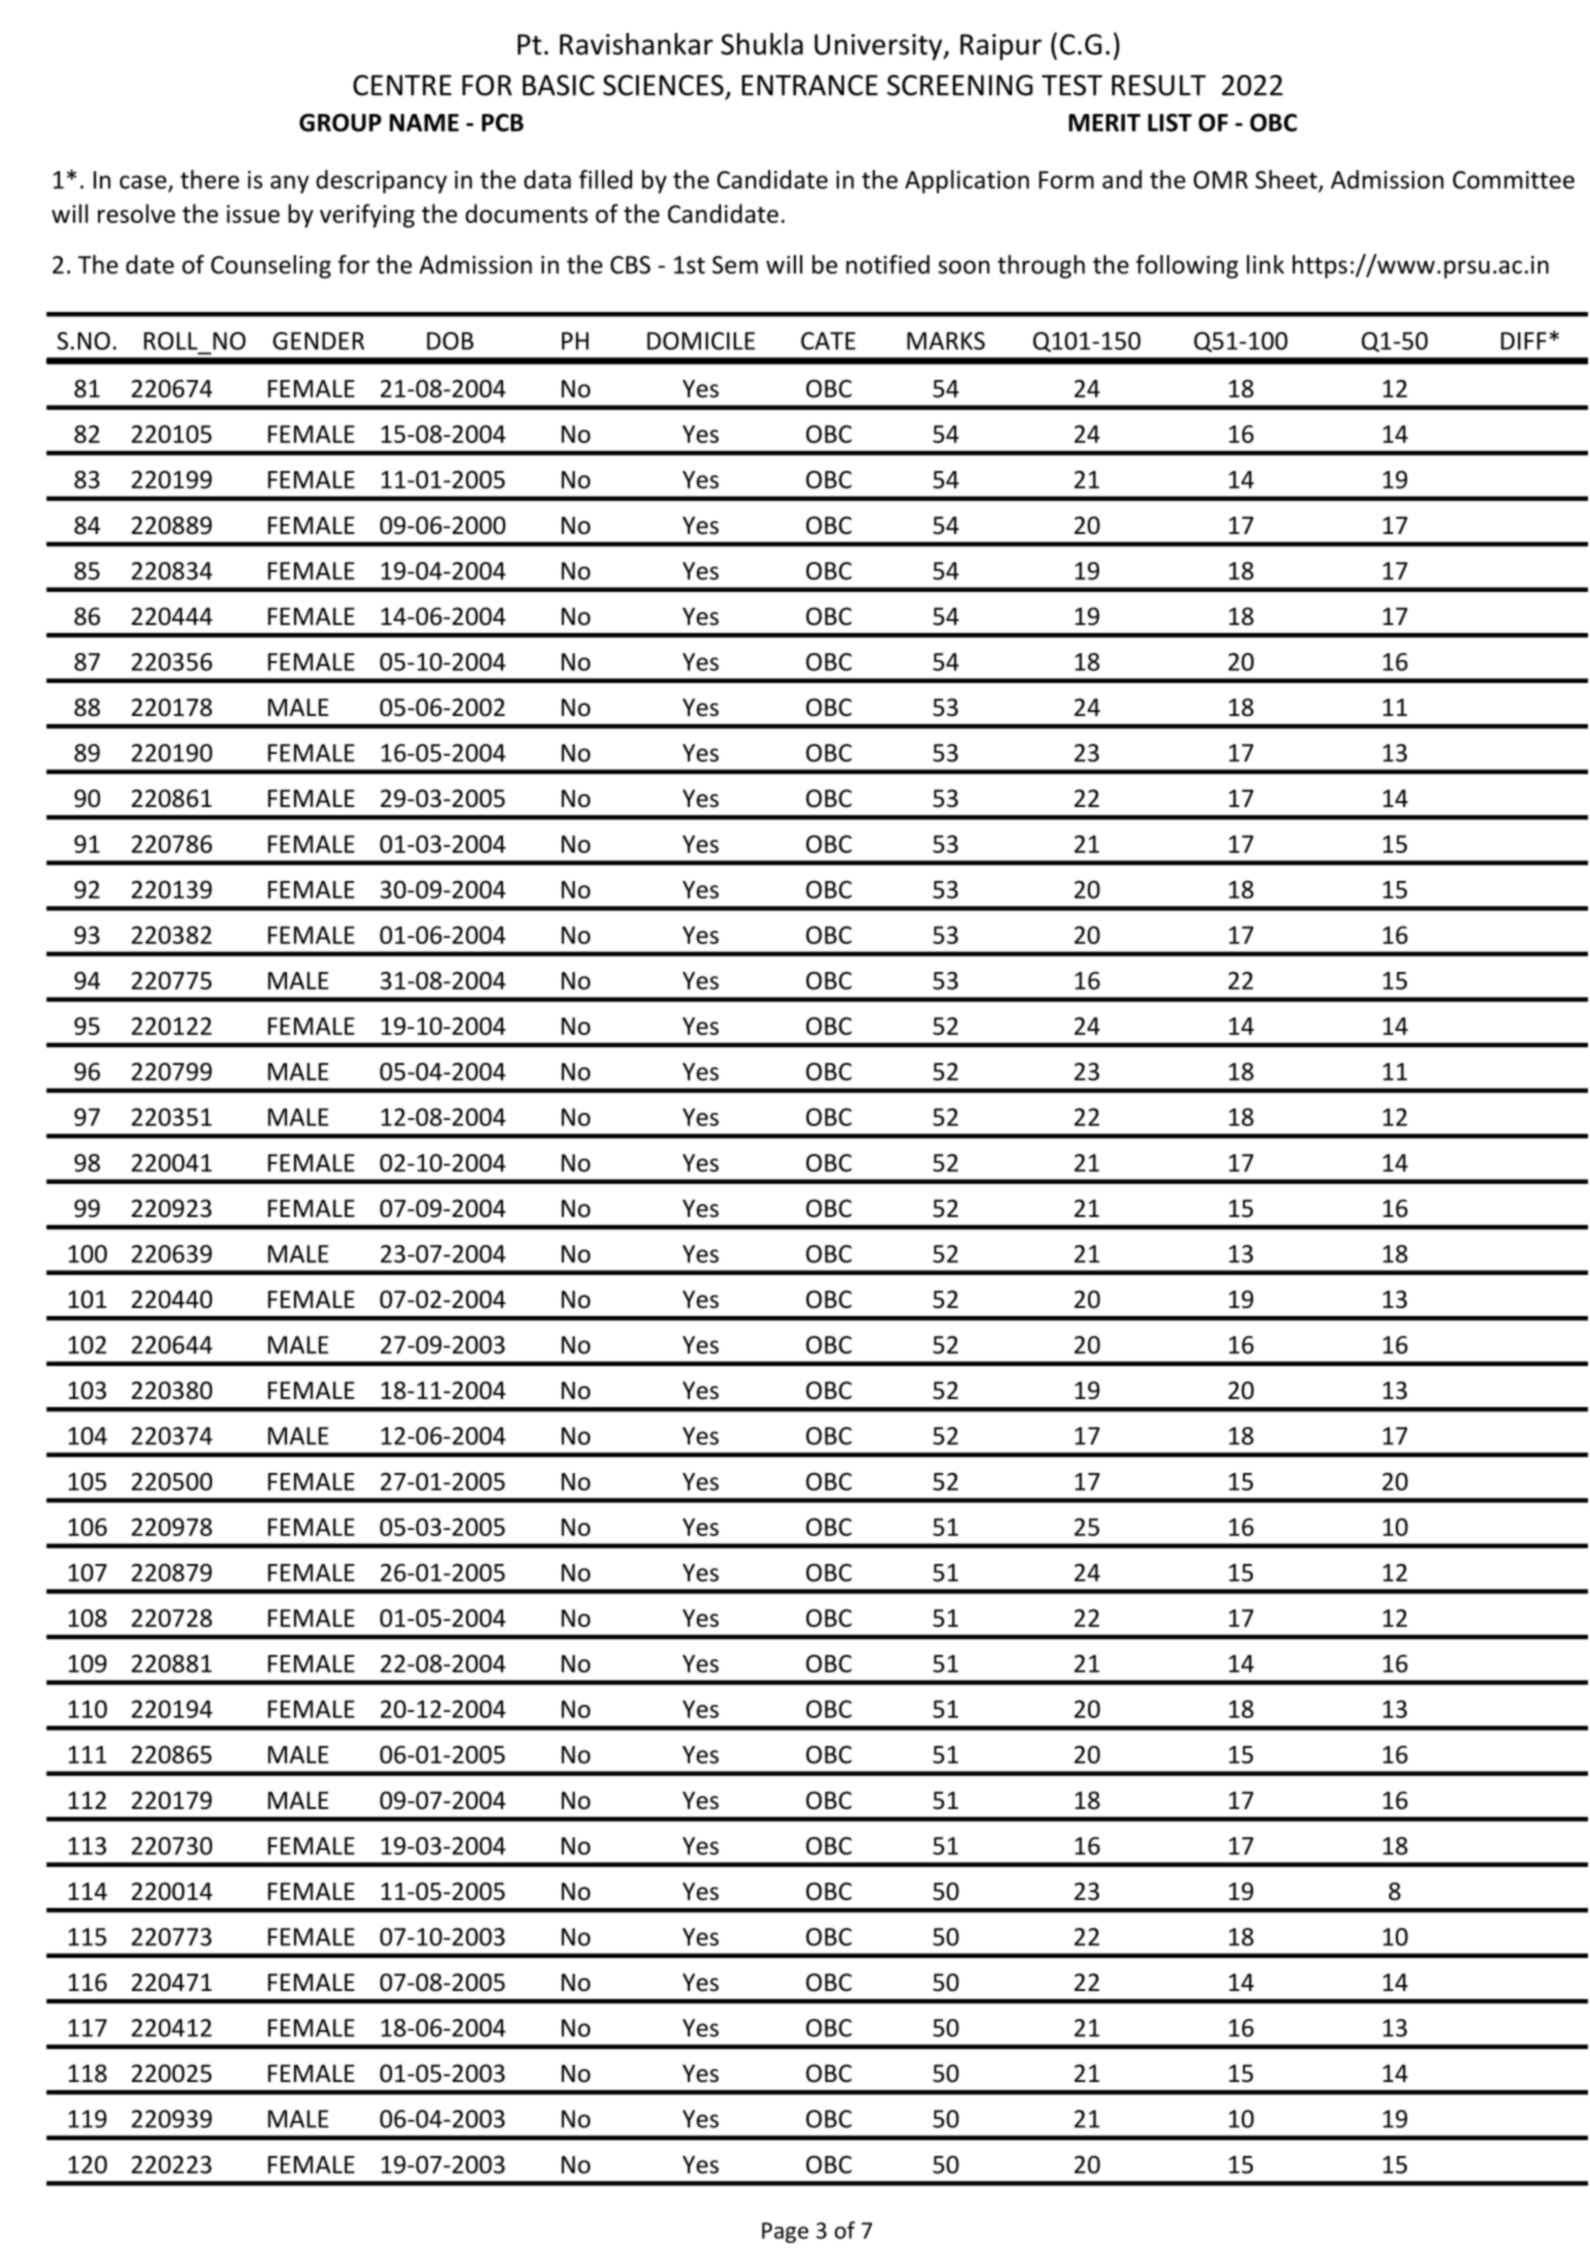  Describe the element at coordinates (318, 341) in the screenshot. I see `GENDER` at that location.
